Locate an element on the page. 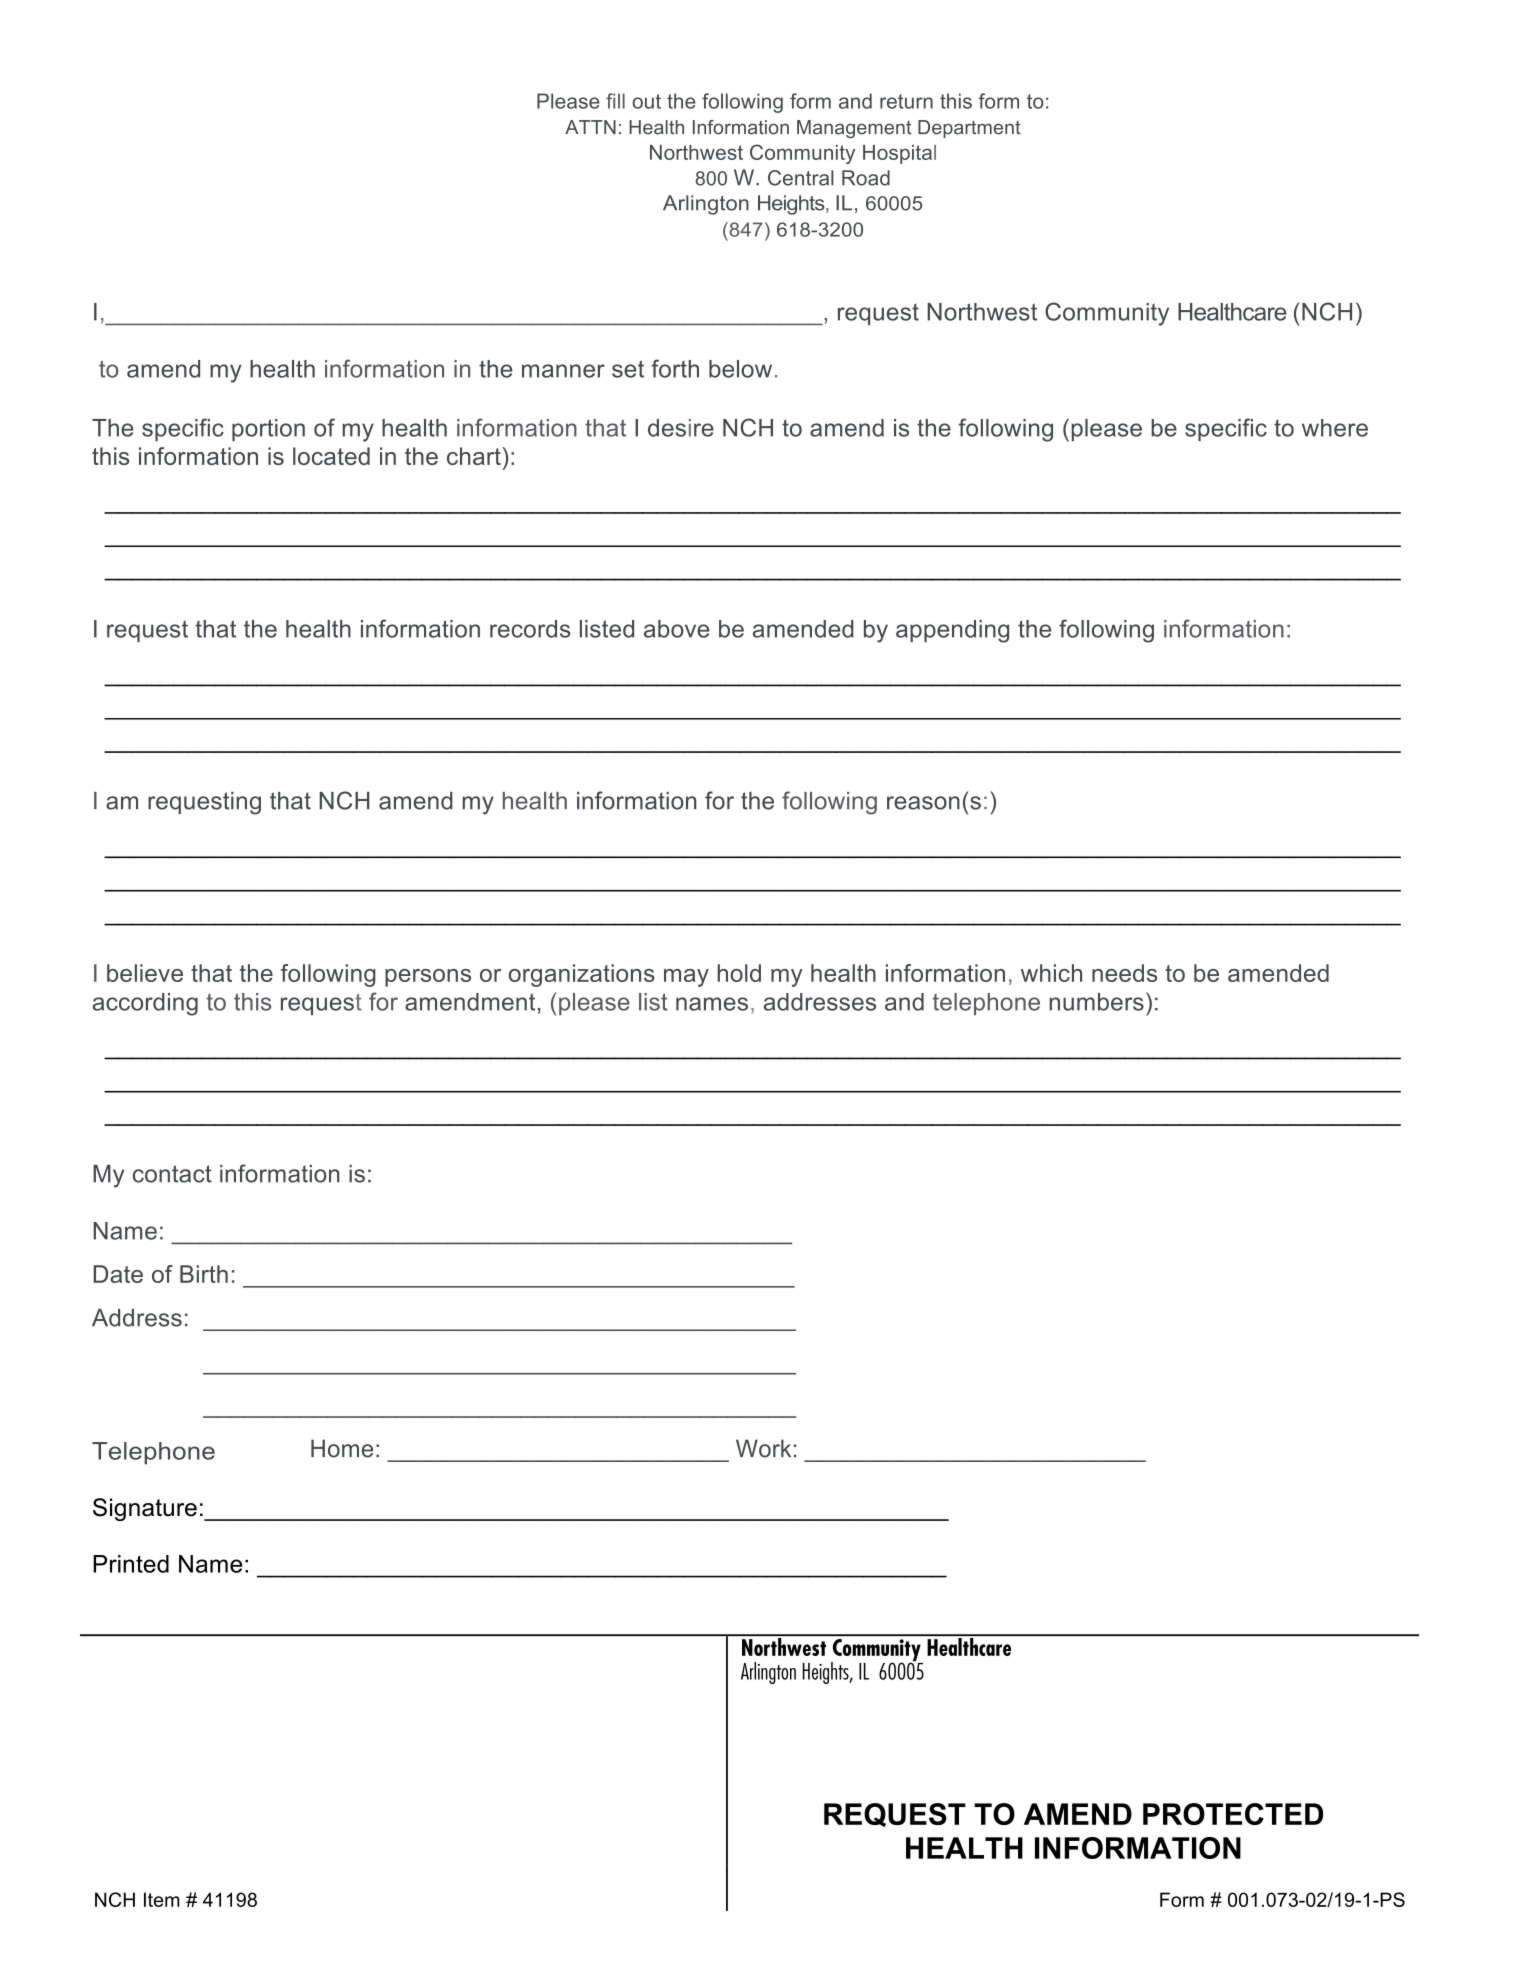 The width and height of the image is (1517, 1963). Department is located at coordinates (969, 129).
